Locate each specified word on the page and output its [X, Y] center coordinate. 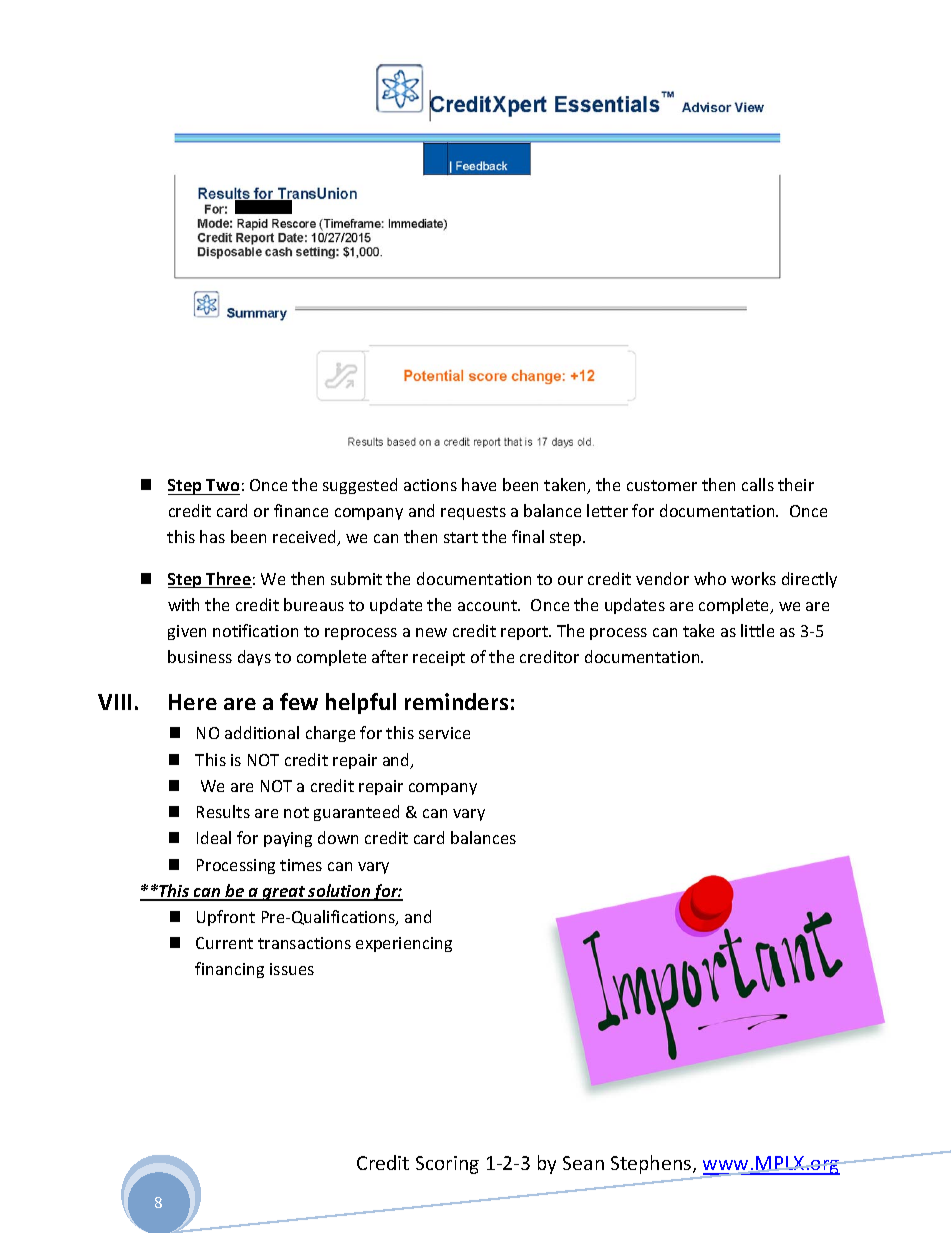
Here [193, 702]
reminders [456, 701]
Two [222, 485]
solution [339, 892]
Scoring [447, 1165]
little [757, 630]
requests [473, 513]
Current [224, 943]
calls [758, 484]
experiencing [404, 944]
